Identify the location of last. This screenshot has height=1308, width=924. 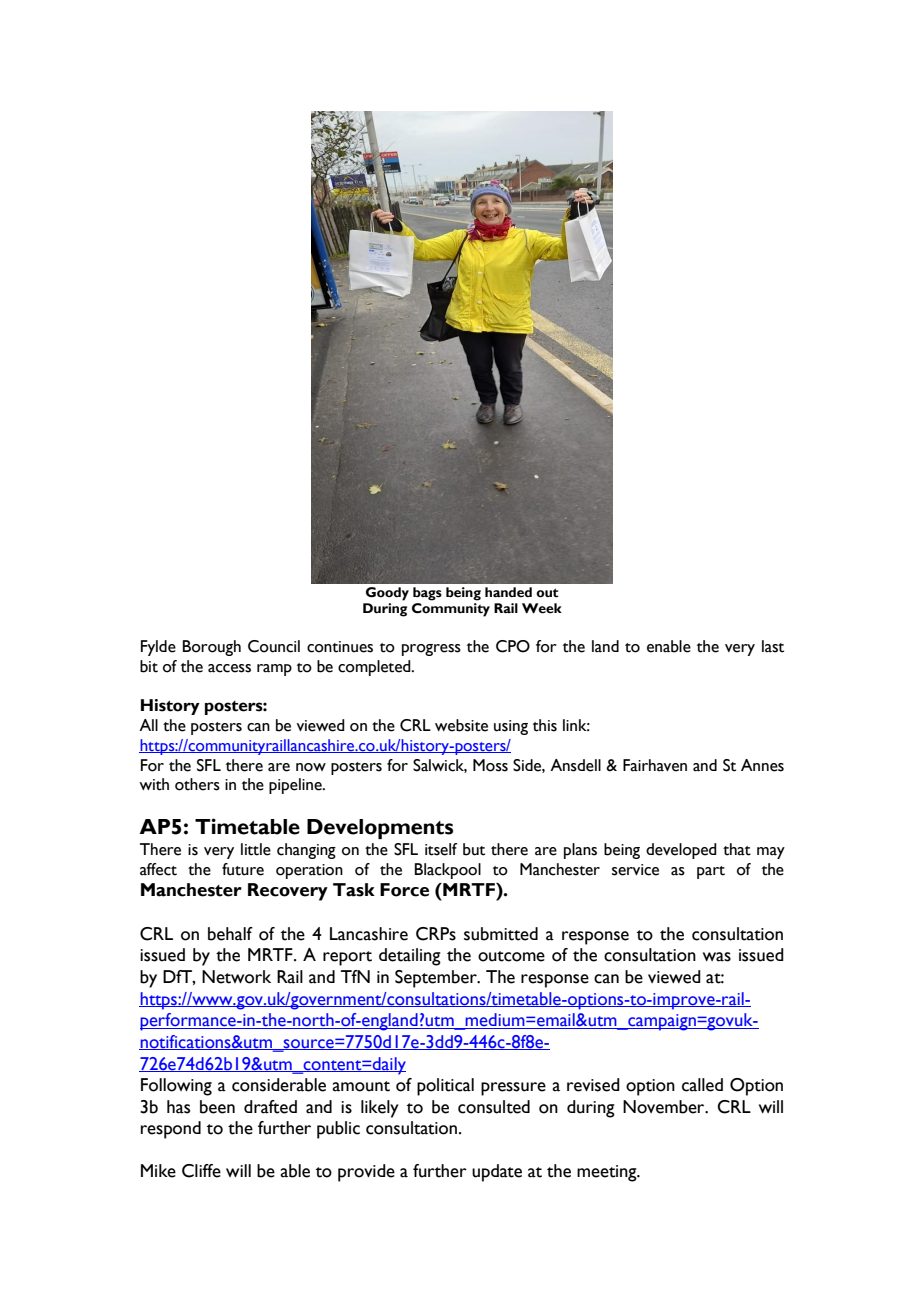
(773, 646).
